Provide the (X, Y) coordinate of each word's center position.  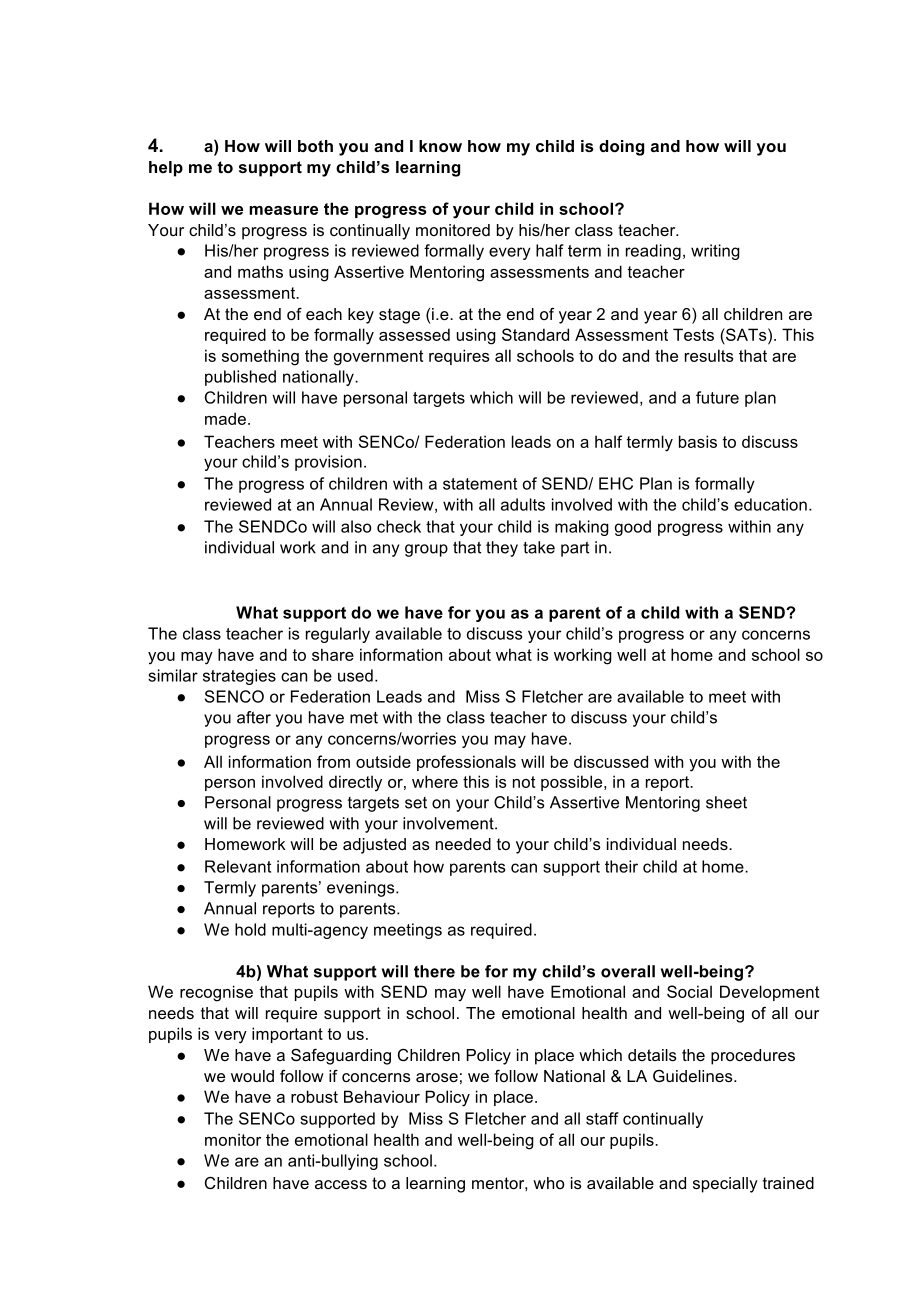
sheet (726, 802)
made (225, 418)
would (252, 1076)
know (440, 146)
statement (480, 484)
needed (463, 844)
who (548, 1183)
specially (725, 1185)
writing (715, 252)
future (717, 397)
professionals (466, 763)
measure (283, 210)
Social (689, 991)
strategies (239, 677)
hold (250, 929)
